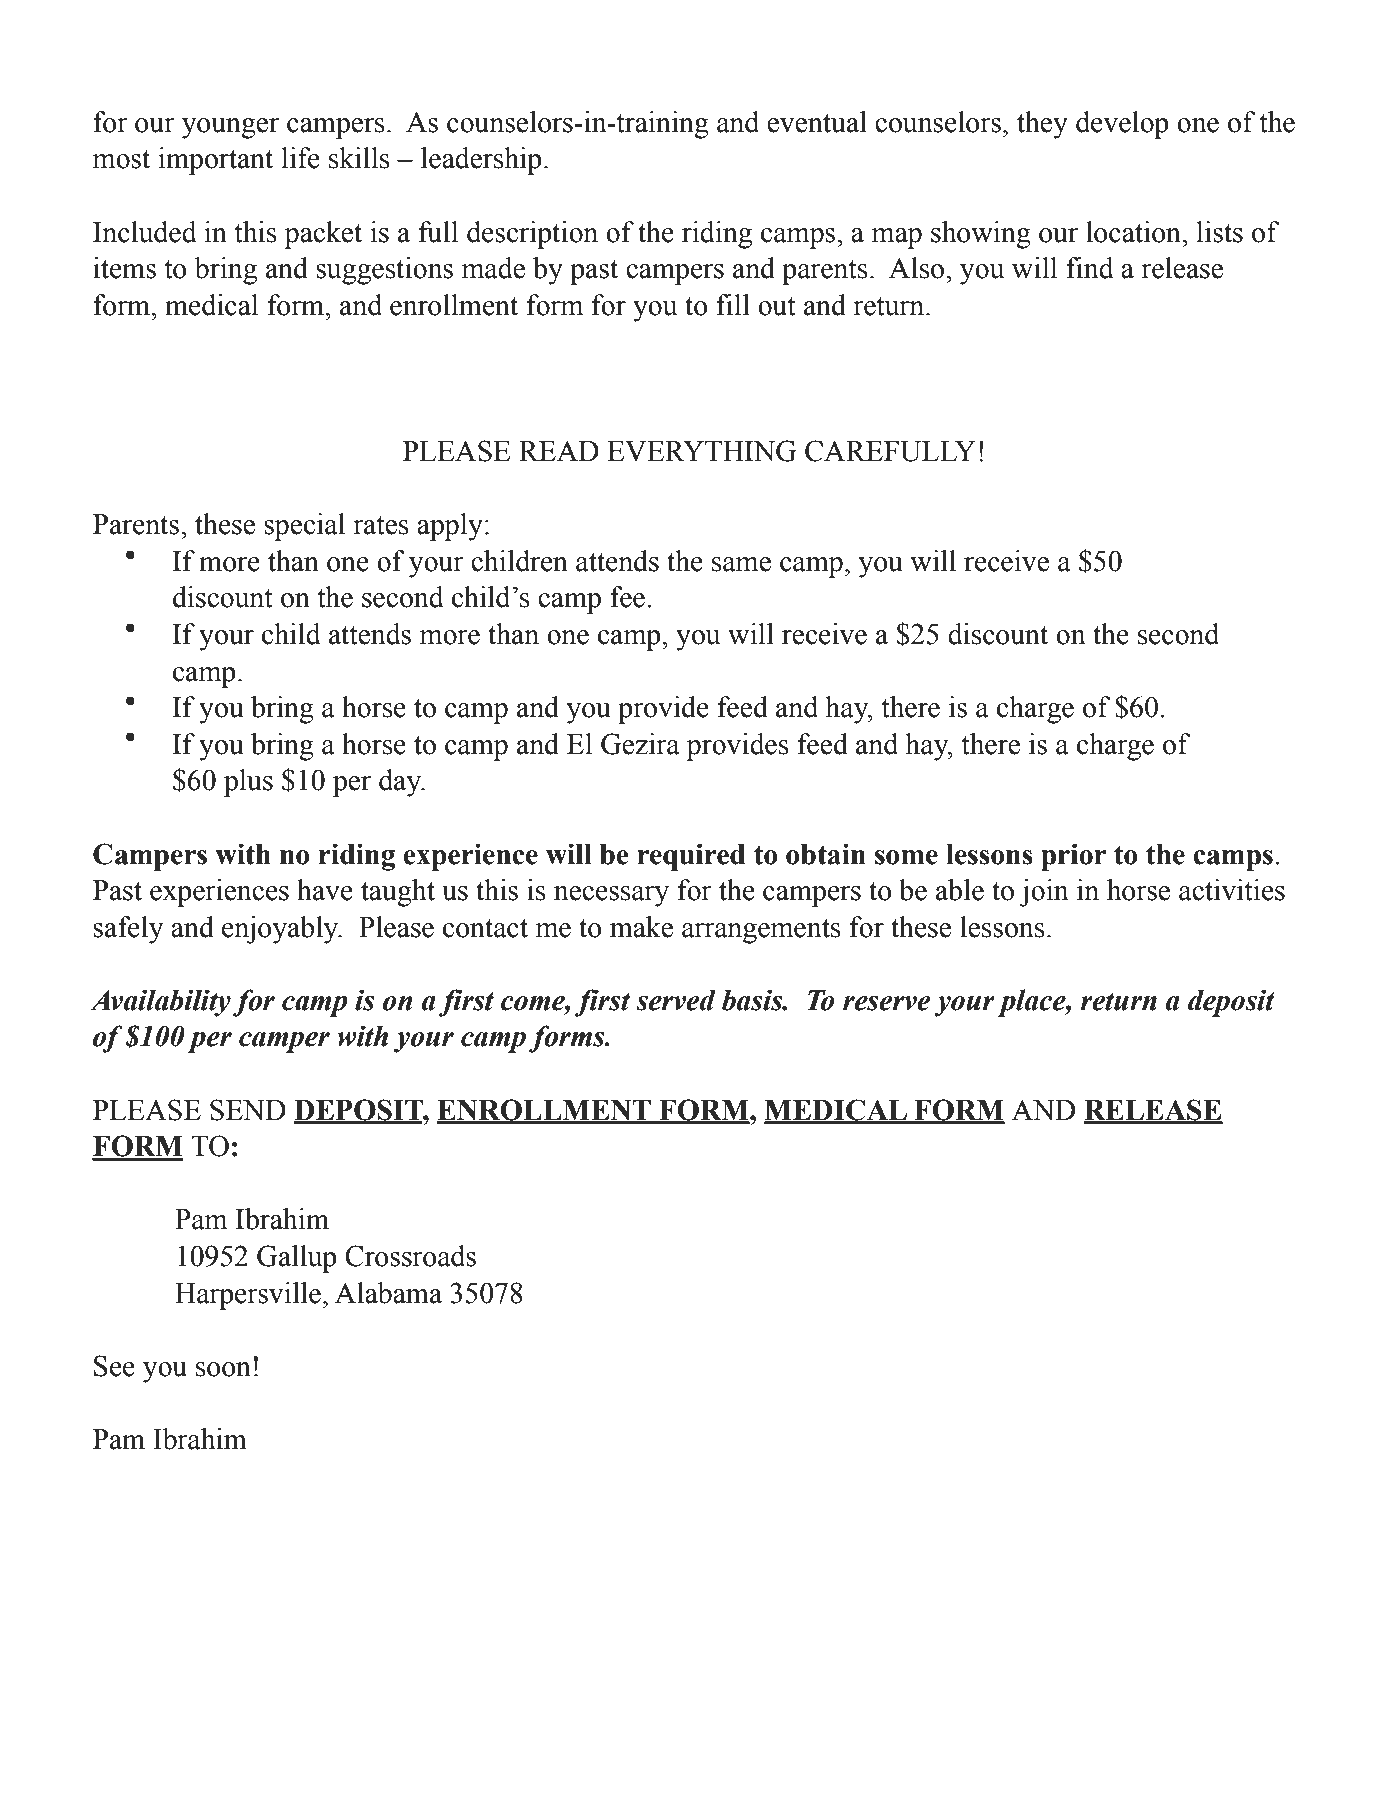  Describe the element at coordinates (1073, 857) in the image. I see `prior` at that location.
